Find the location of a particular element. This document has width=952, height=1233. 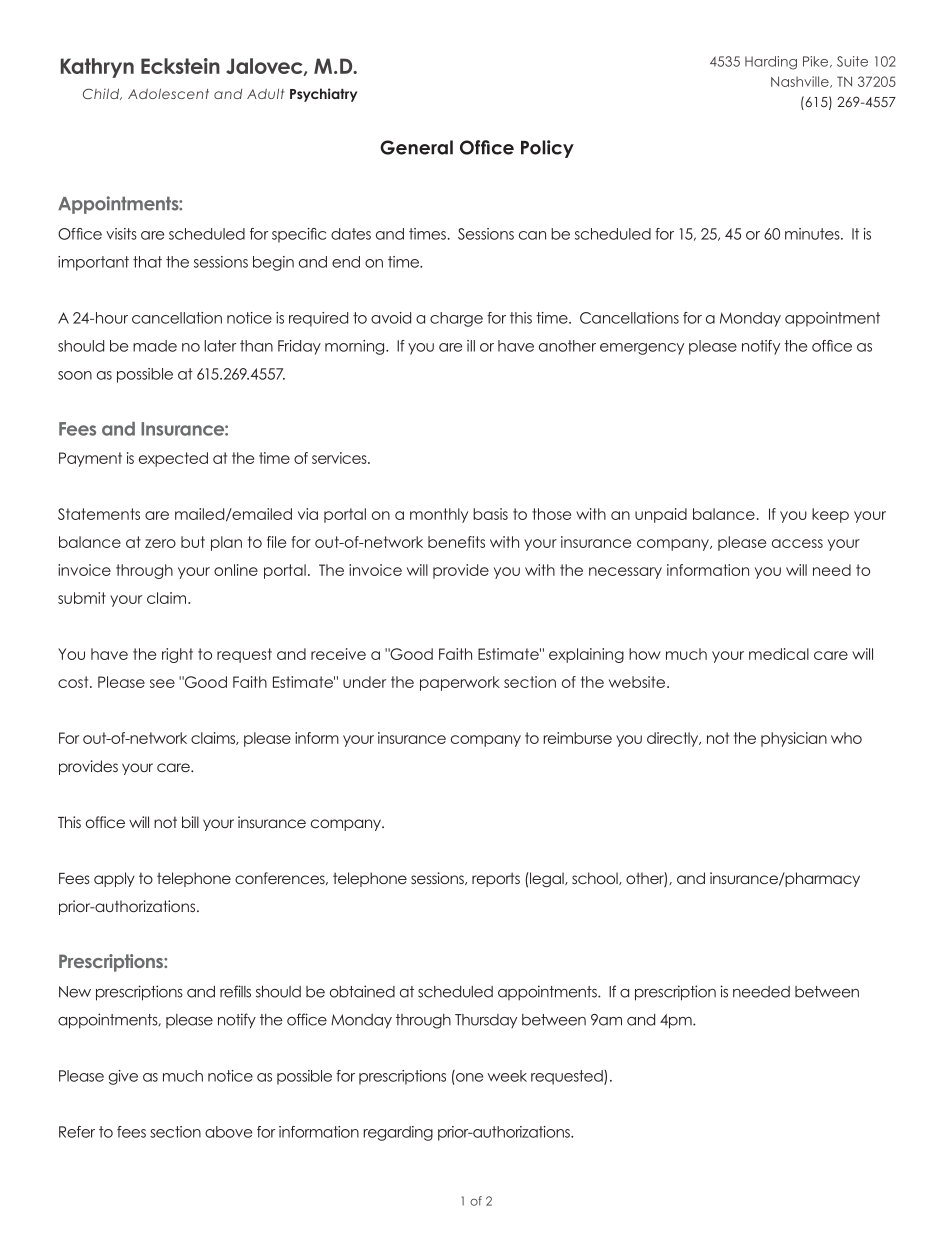

week is located at coordinates (507, 1076).
